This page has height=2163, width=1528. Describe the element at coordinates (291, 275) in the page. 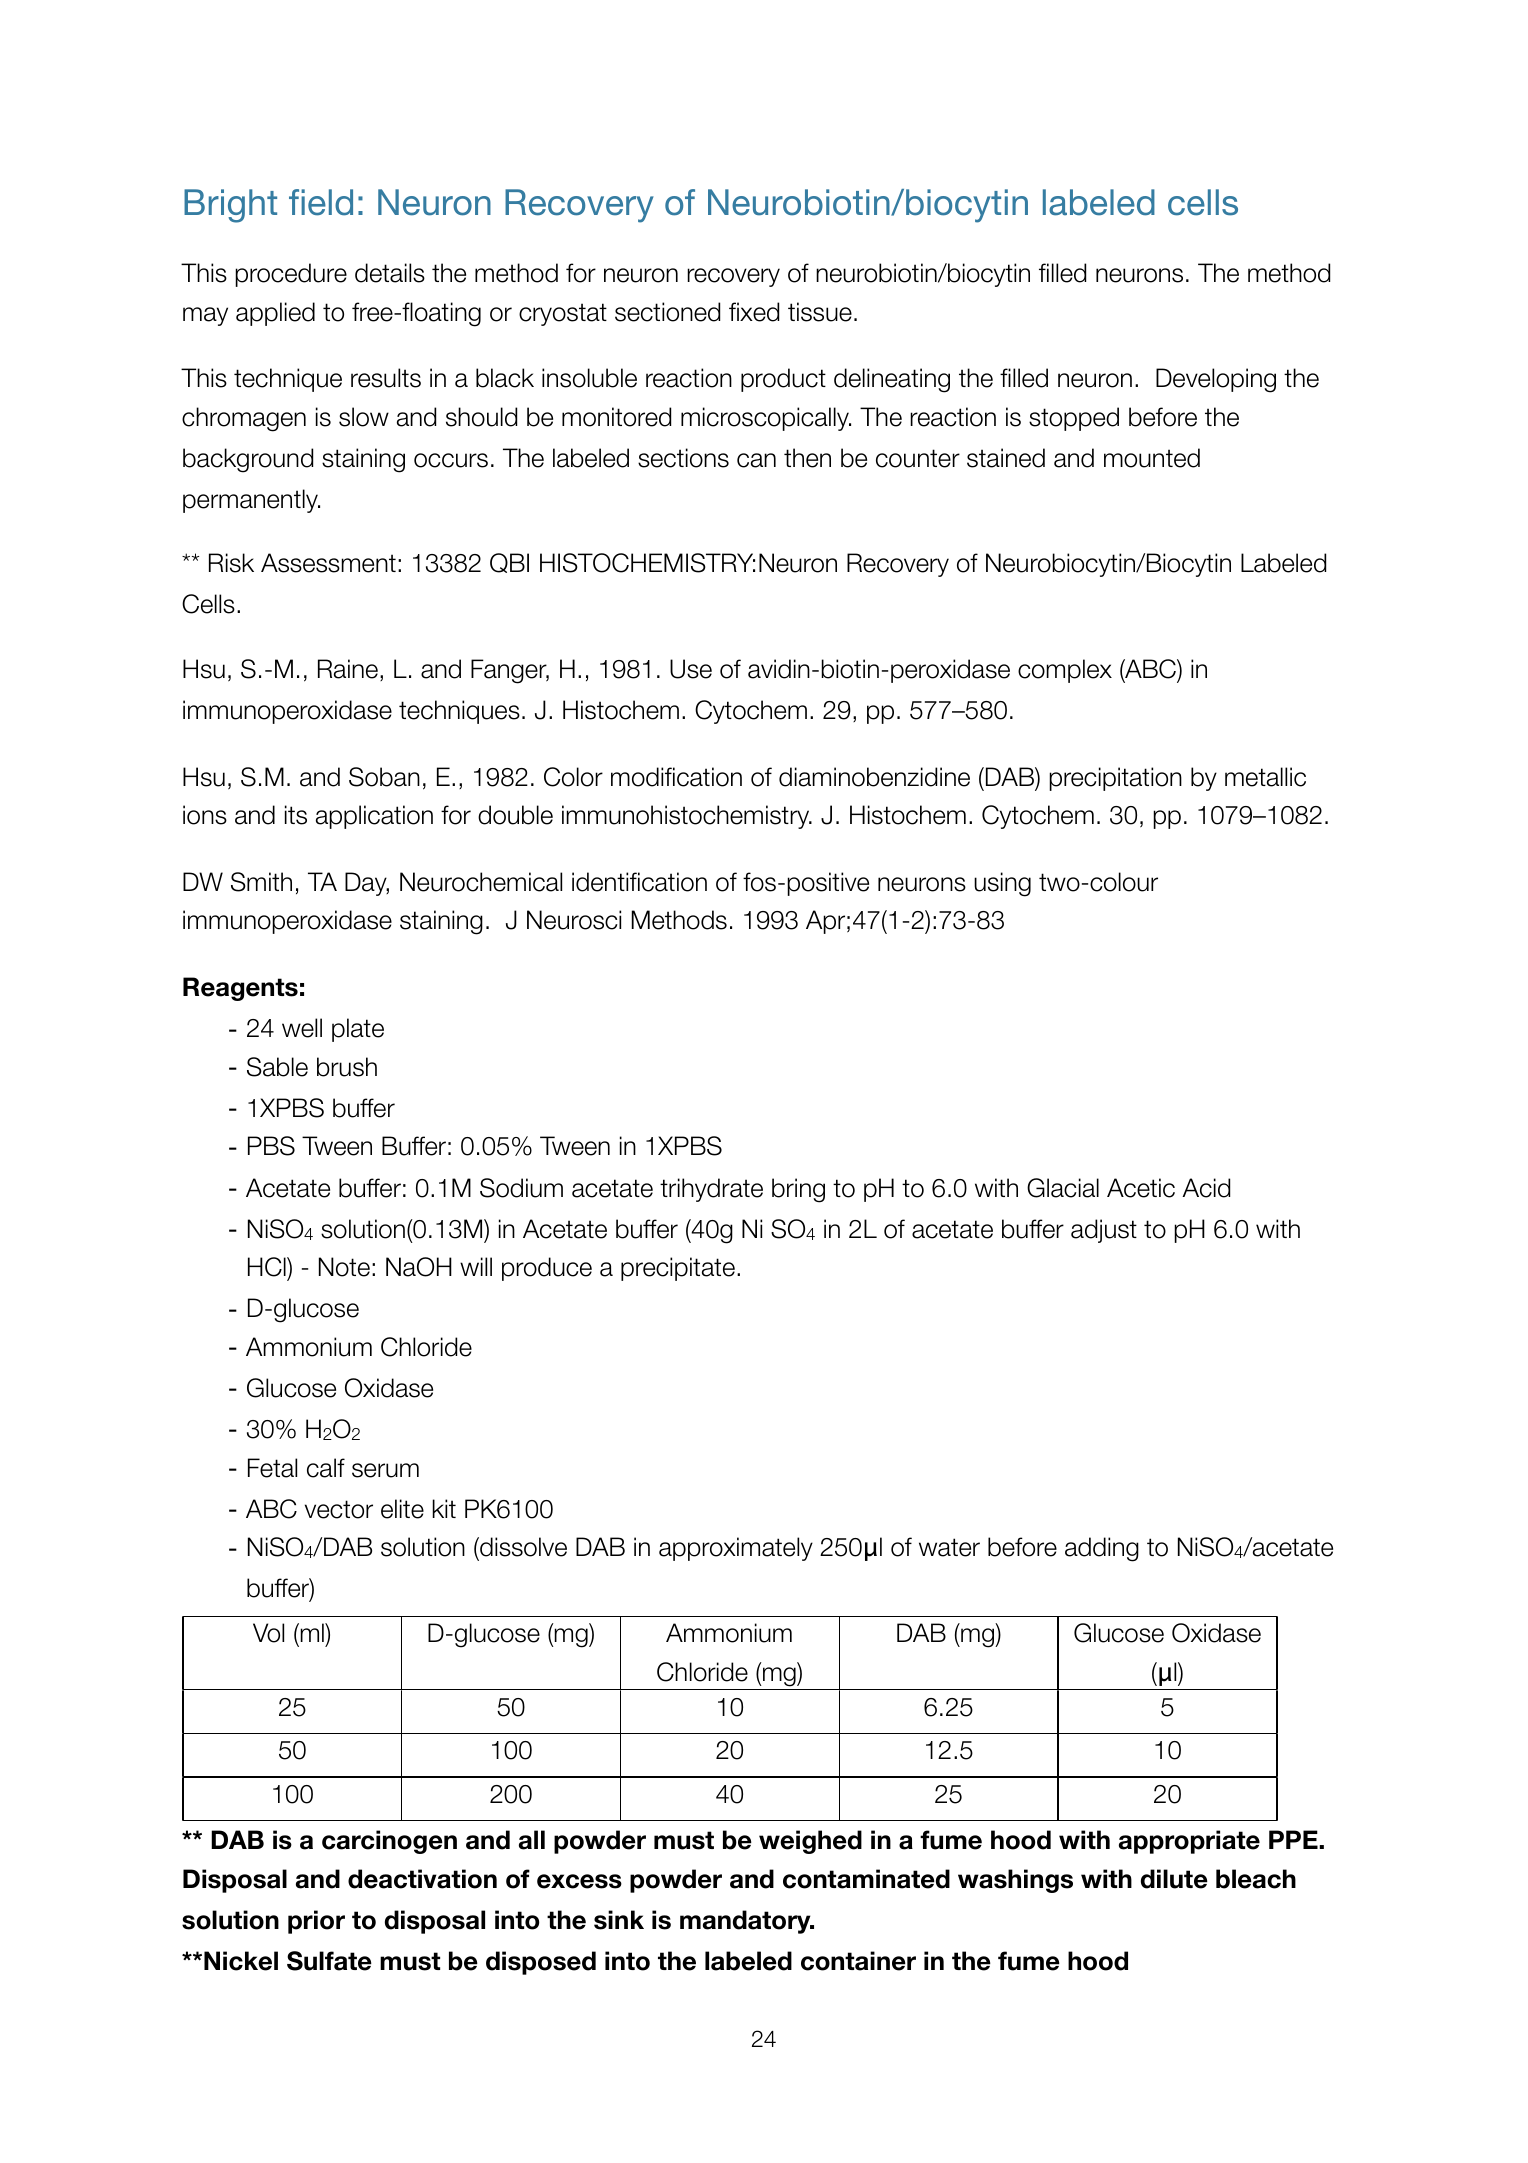

I see `procedure` at that location.
